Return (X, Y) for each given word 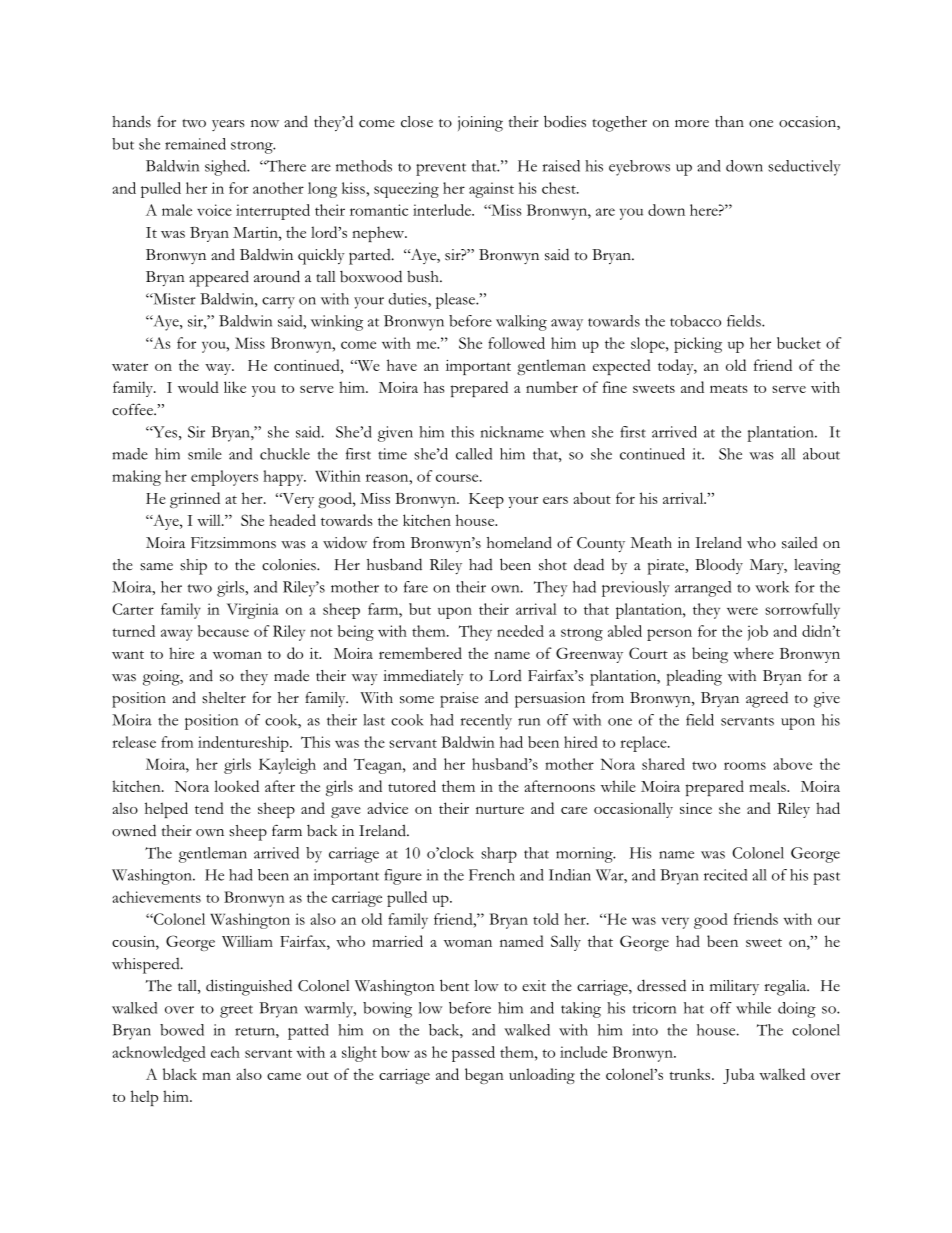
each (225, 1052)
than (729, 121)
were (742, 611)
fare (416, 587)
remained (195, 144)
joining (480, 124)
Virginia (253, 611)
